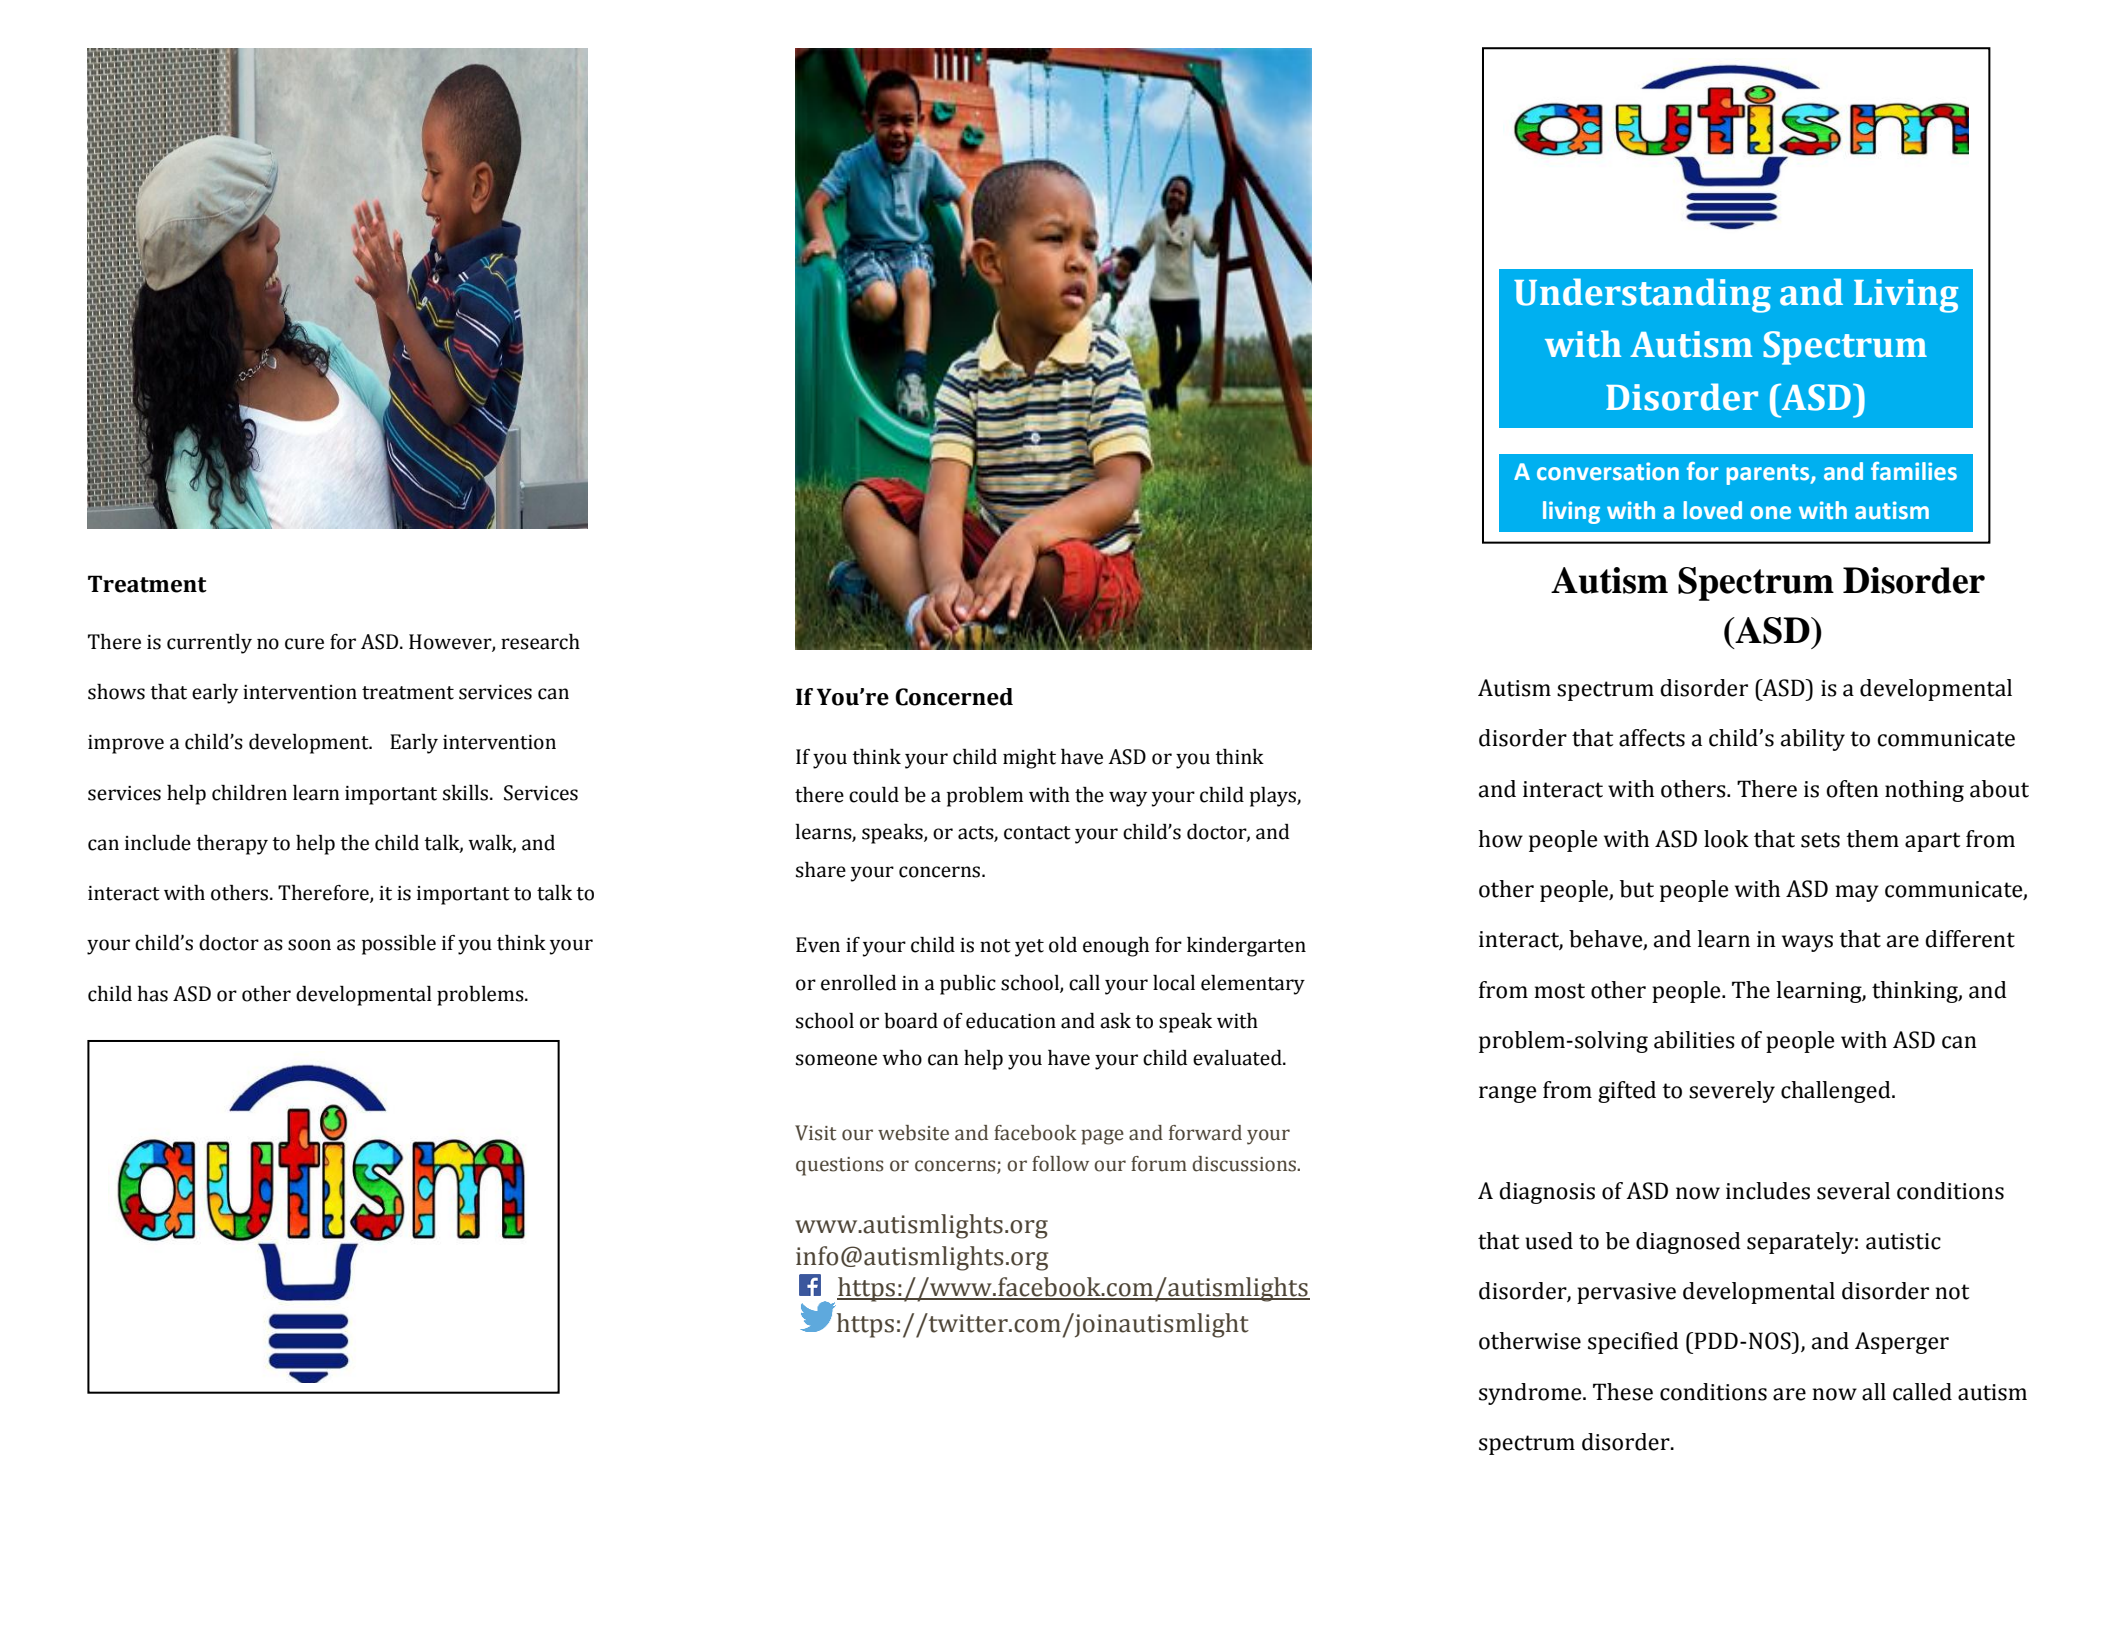 The height and width of the page is (1640, 2122). I want to click on ability, so click(1813, 740).
